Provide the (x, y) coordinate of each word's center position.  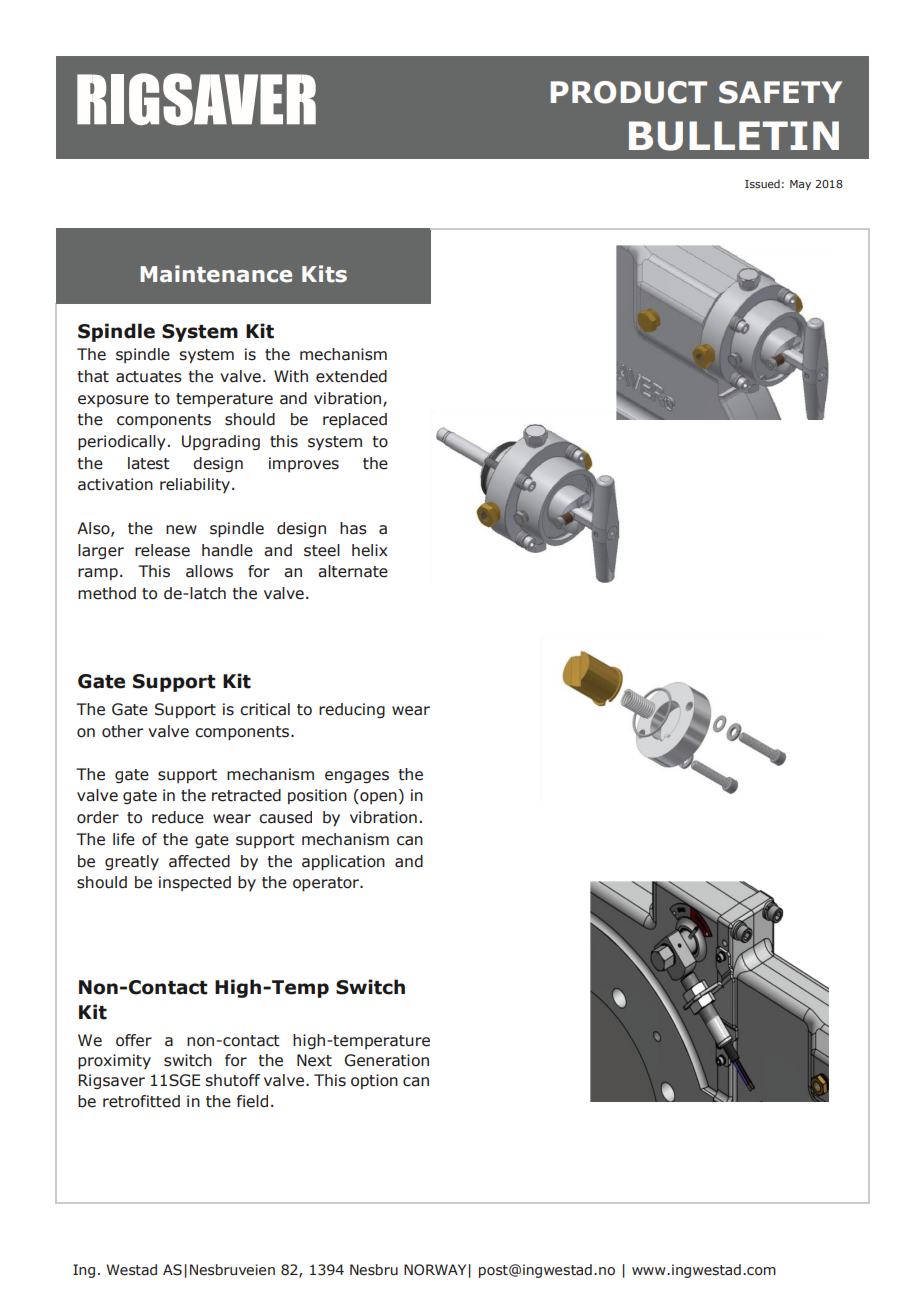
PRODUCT (629, 92)
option (374, 1081)
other (122, 731)
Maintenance (216, 274)
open (377, 798)
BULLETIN (734, 136)
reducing (352, 710)
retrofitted (141, 1101)
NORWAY (435, 1270)
